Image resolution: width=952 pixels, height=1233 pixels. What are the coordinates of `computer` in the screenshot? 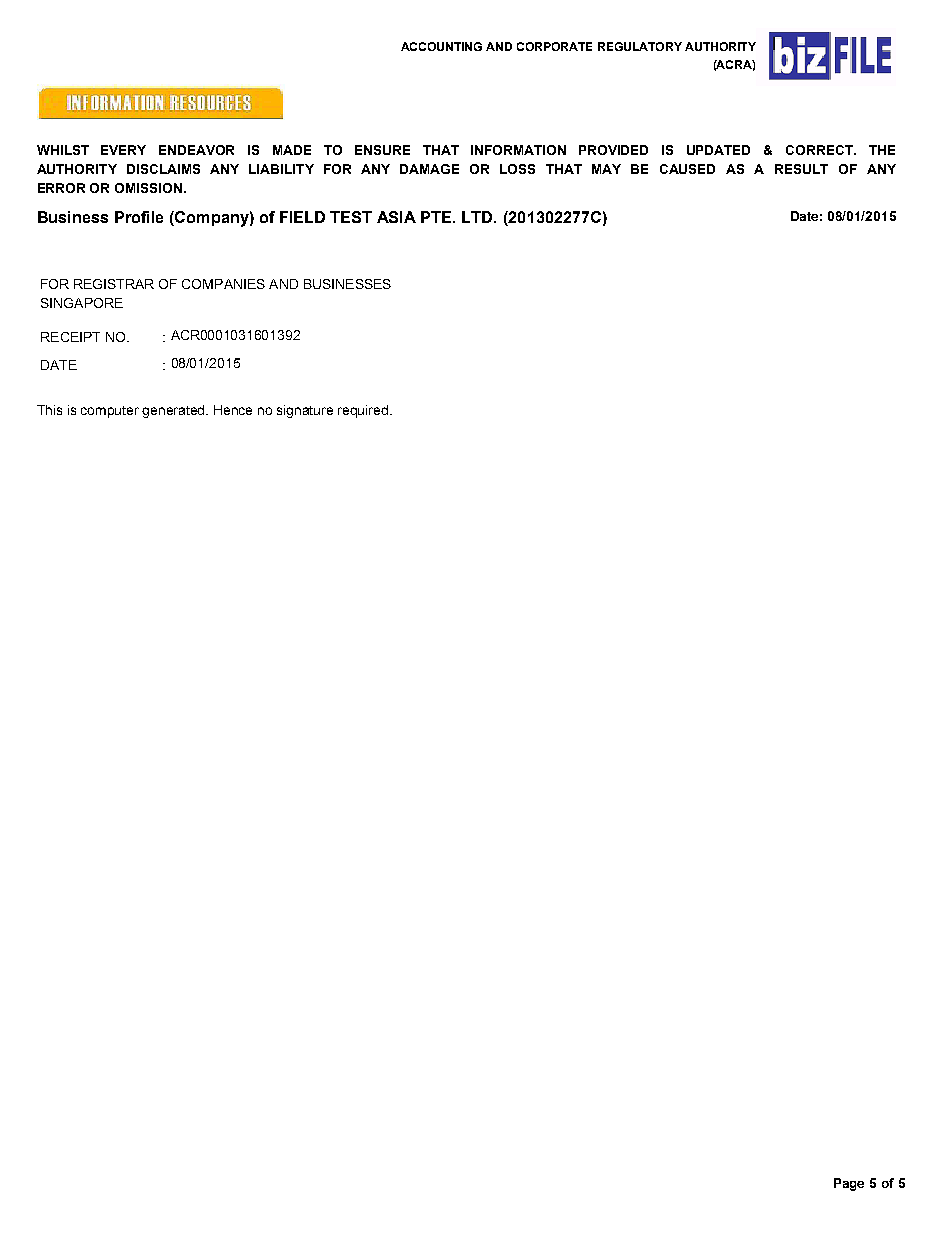 It's located at (110, 412).
